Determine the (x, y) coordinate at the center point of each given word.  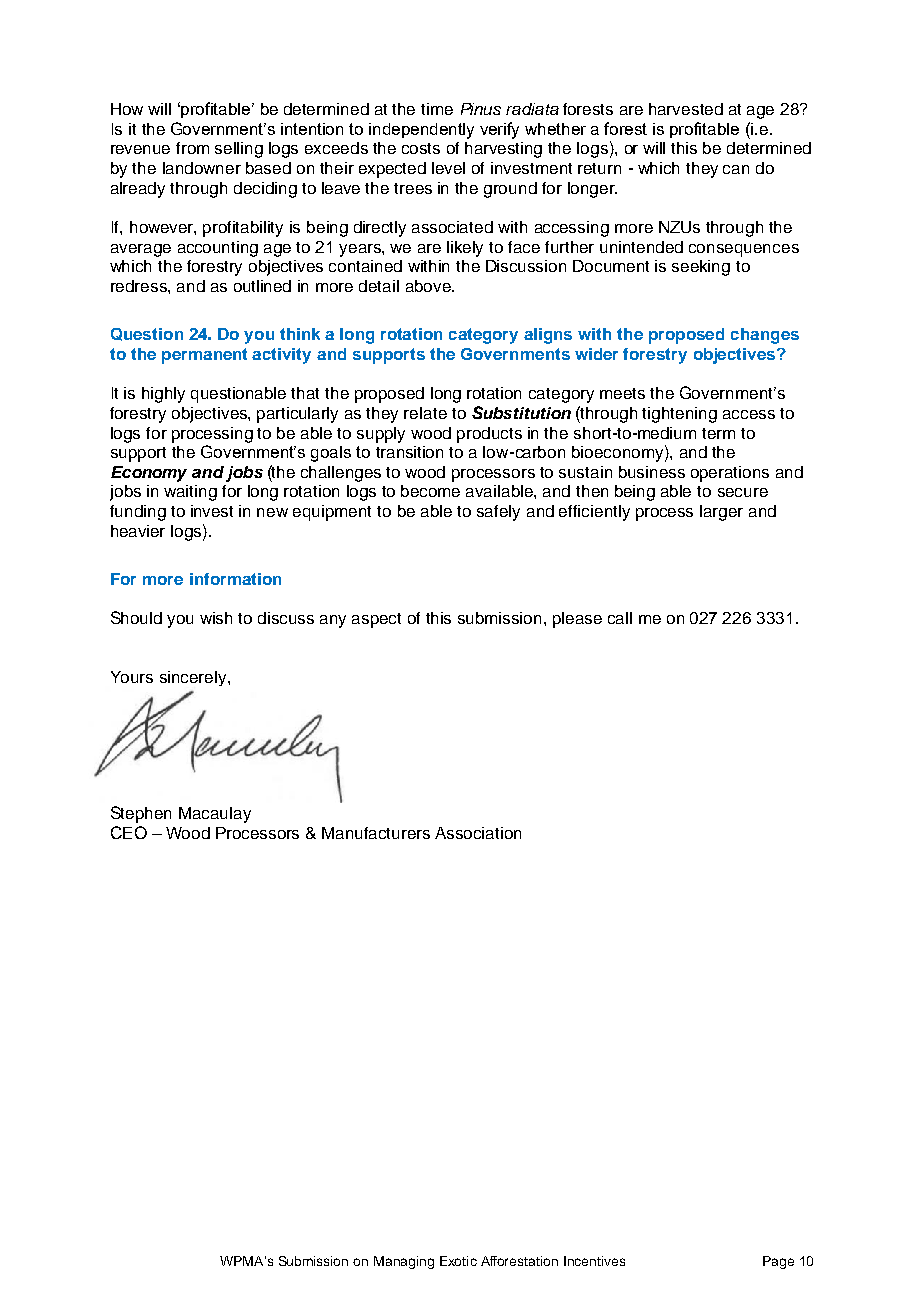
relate (425, 413)
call (620, 618)
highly (163, 395)
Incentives (594, 1261)
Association (478, 833)
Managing (404, 1262)
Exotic (458, 1261)
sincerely (194, 678)
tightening (679, 415)
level (448, 168)
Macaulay (215, 815)
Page (778, 1262)
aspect (376, 620)
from (192, 148)
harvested (686, 109)
